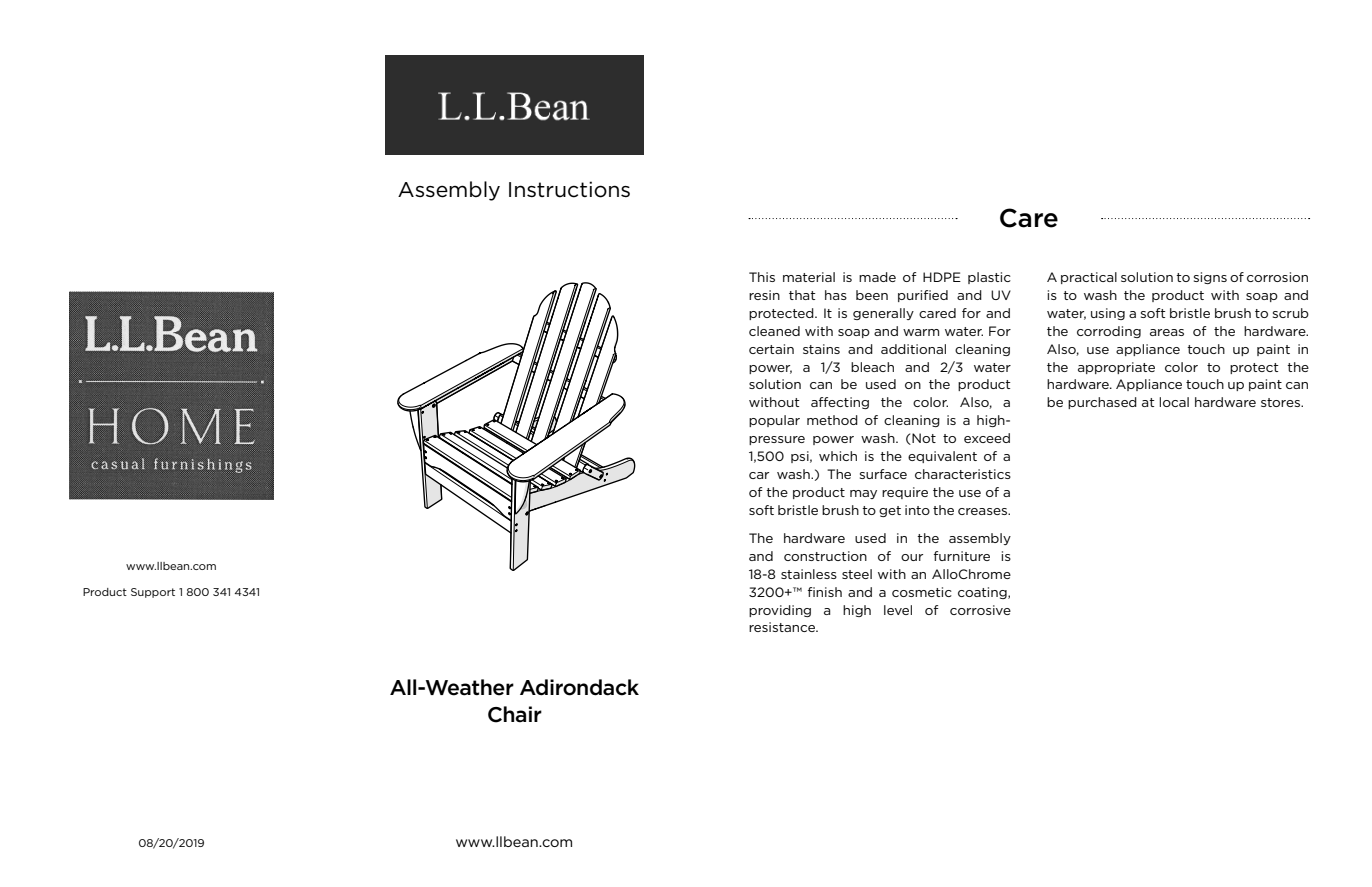  Describe the element at coordinates (579, 687) in the document. I see `Adirondack` at that location.
